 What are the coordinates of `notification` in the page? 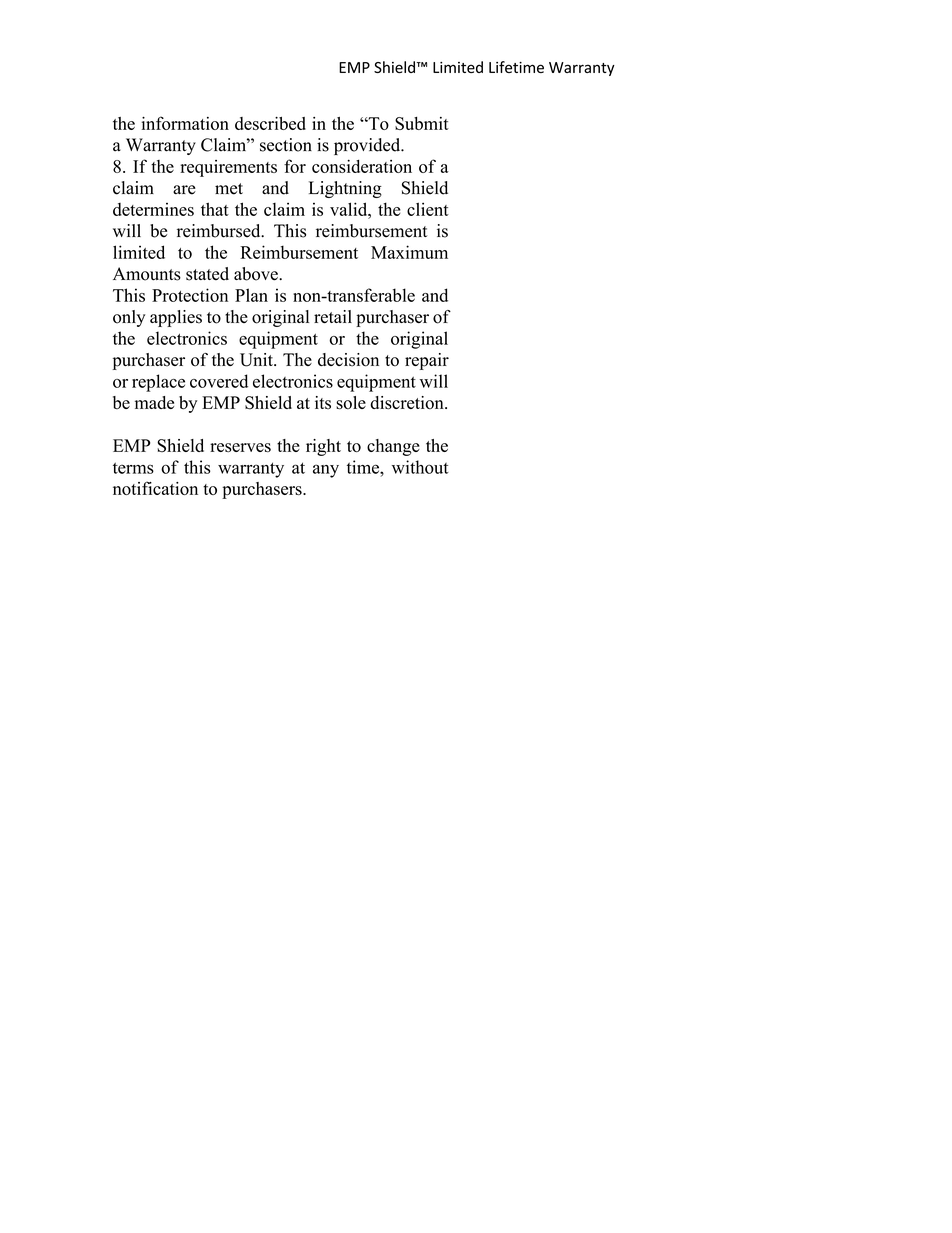 It's located at (155, 488).
